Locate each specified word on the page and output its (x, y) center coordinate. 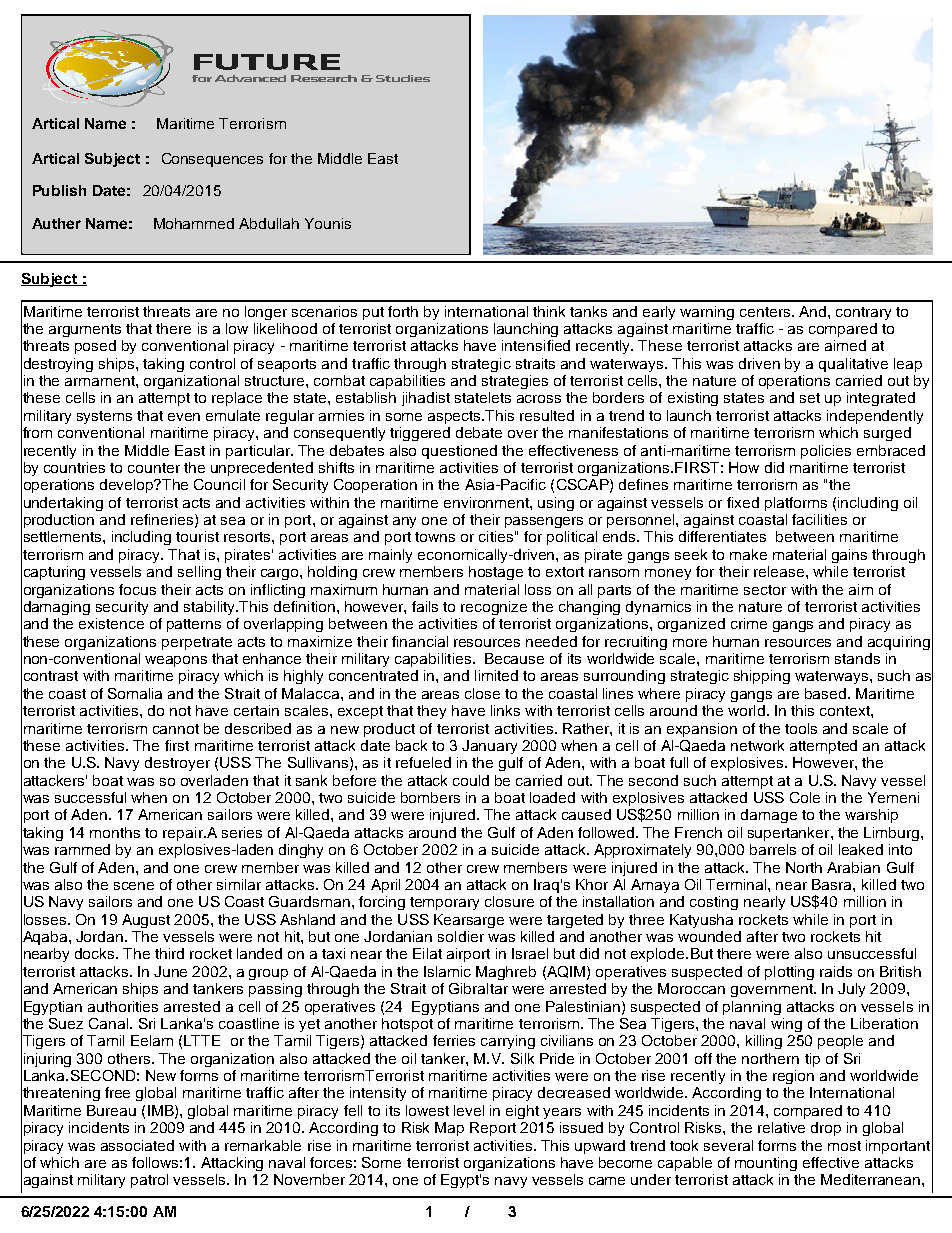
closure (509, 901)
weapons (176, 661)
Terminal (737, 884)
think (549, 311)
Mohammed (194, 223)
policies (826, 452)
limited (496, 675)
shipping (762, 677)
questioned (459, 452)
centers (766, 312)
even (184, 417)
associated (137, 1145)
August (146, 921)
